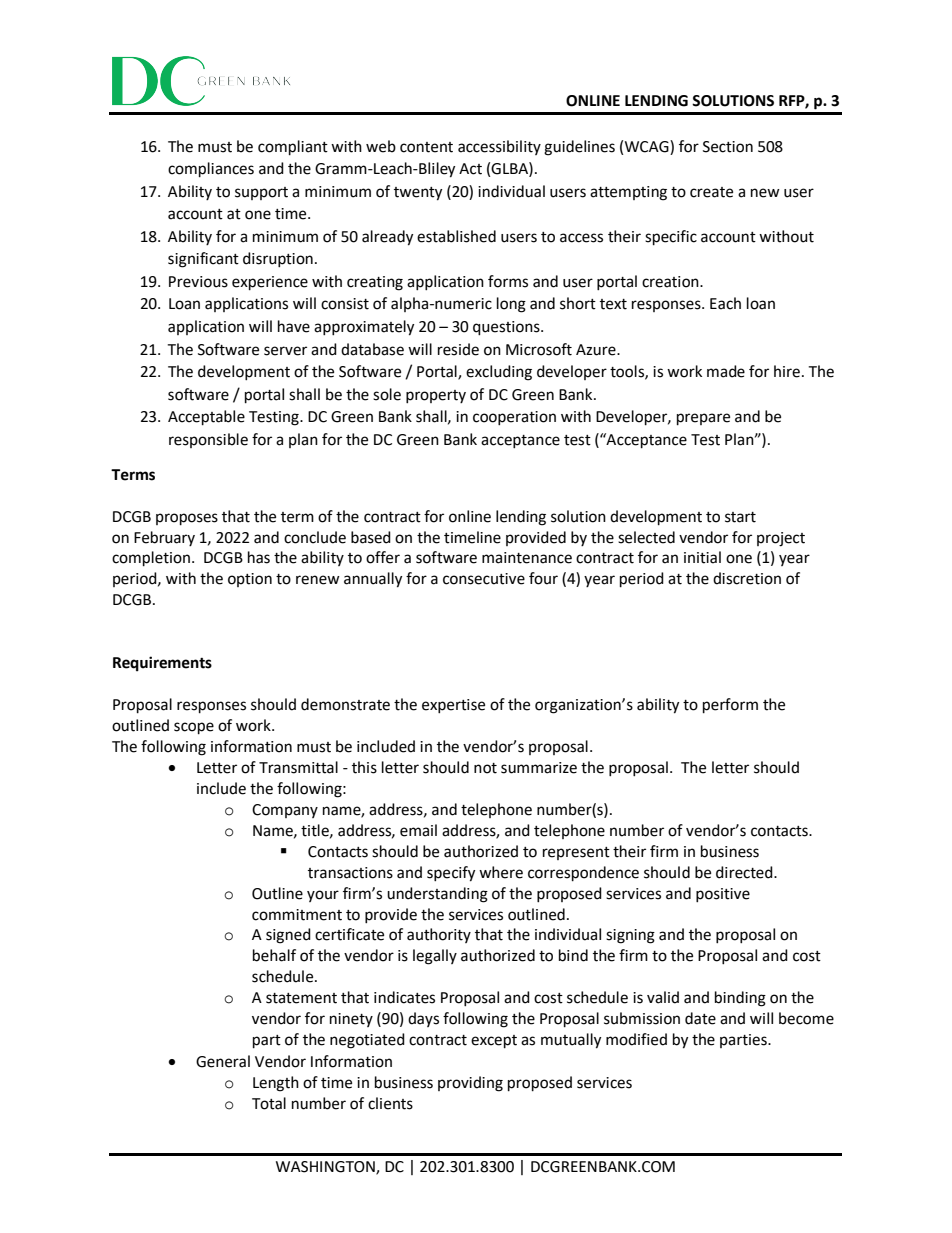 The width and height of the screenshot is (952, 1233). What do you see at coordinates (162, 664) in the screenshot?
I see `Requirements` at bounding box center [162, 664].
